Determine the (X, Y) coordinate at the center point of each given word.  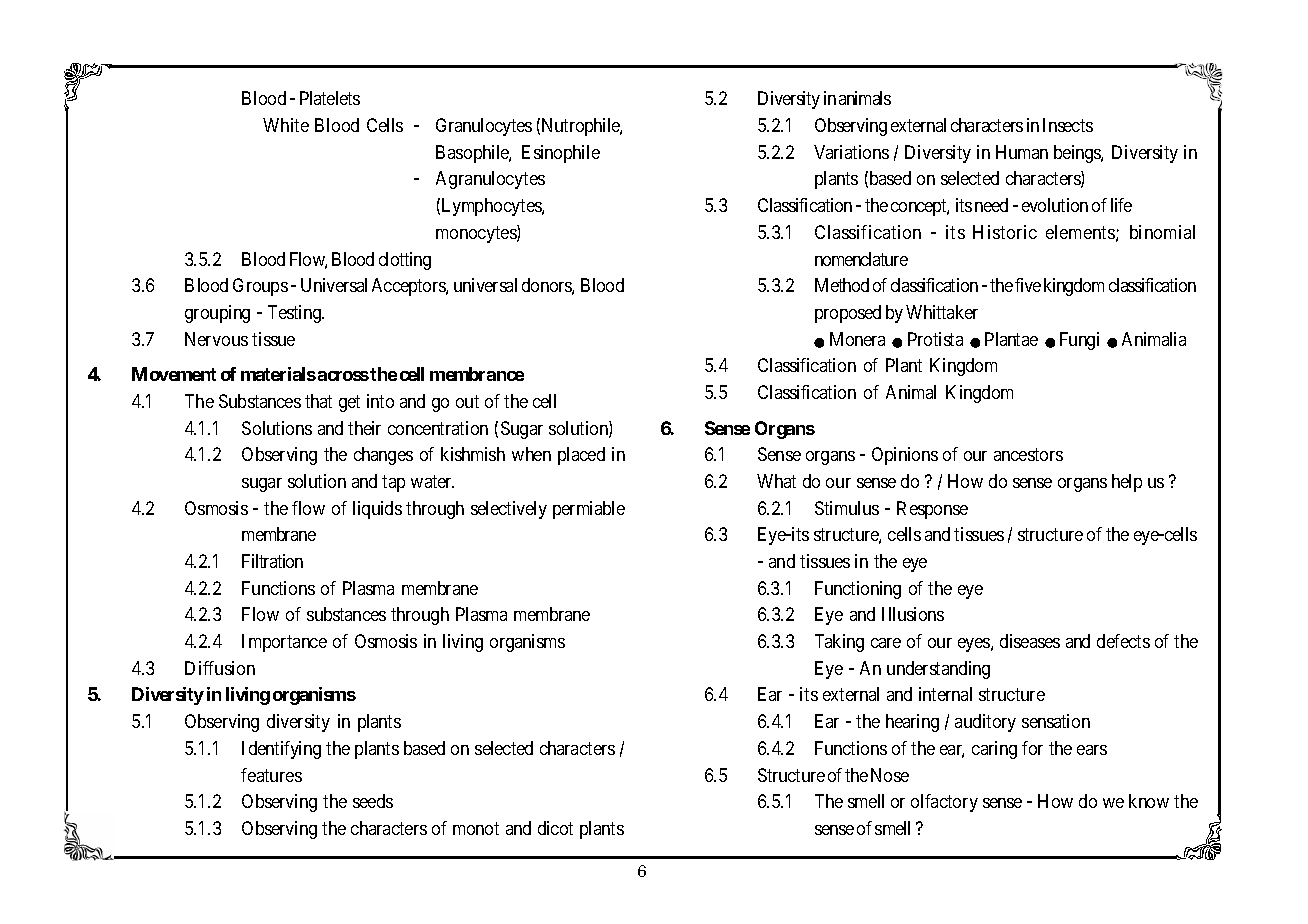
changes (383, 456)
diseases (1030, 641)
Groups (260, 287)
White (286, 125)
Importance (284, 643)
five (1028, 285)
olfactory (944, 803)
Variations (851, 152)
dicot (555, 828)
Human (1022, 152)
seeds (373, 801)
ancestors (1028, 454)
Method (842, 285)
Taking (839, 643)
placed (581, 456)
